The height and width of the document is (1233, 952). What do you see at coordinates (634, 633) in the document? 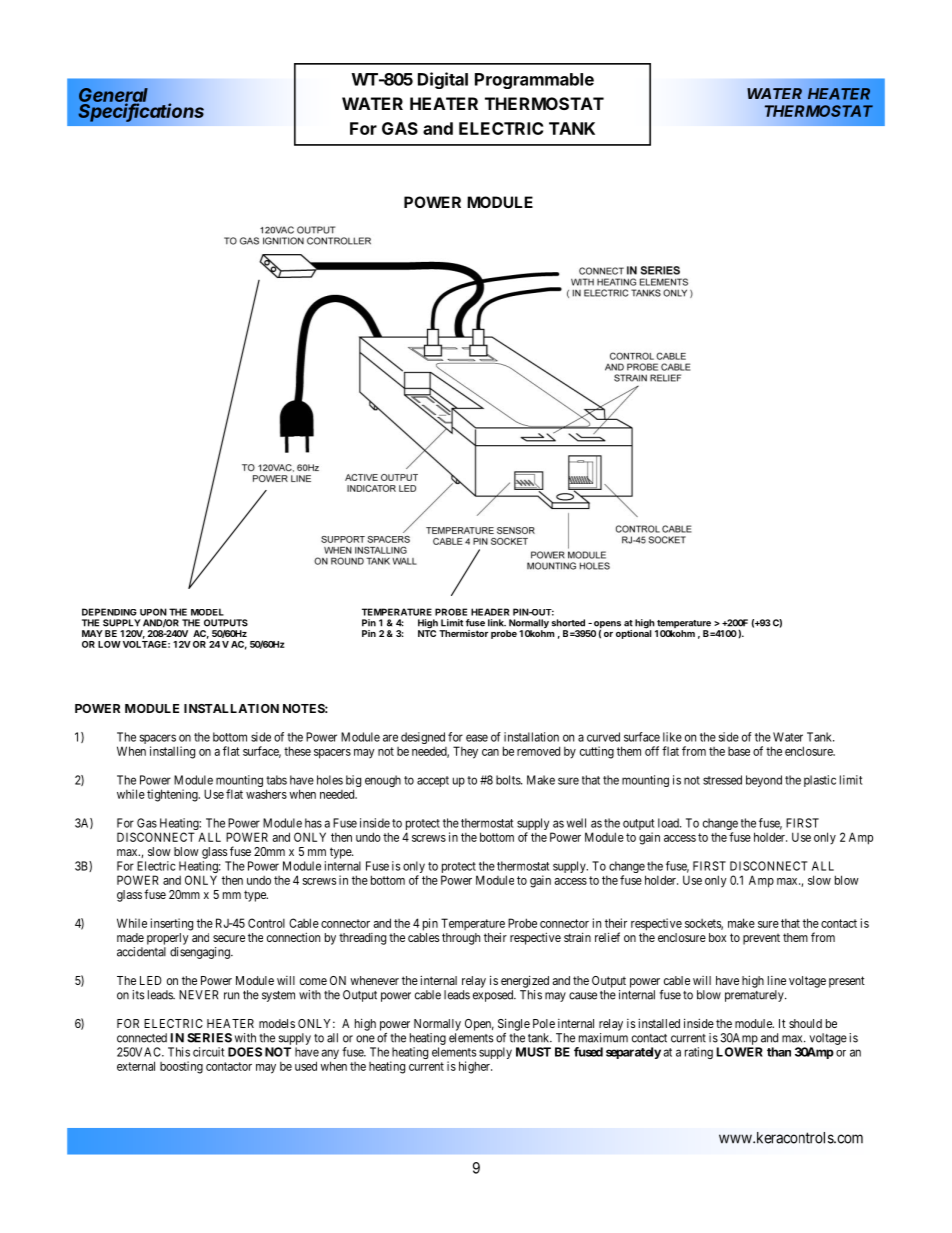
I see `optional` at bounding box center [634, 633].
